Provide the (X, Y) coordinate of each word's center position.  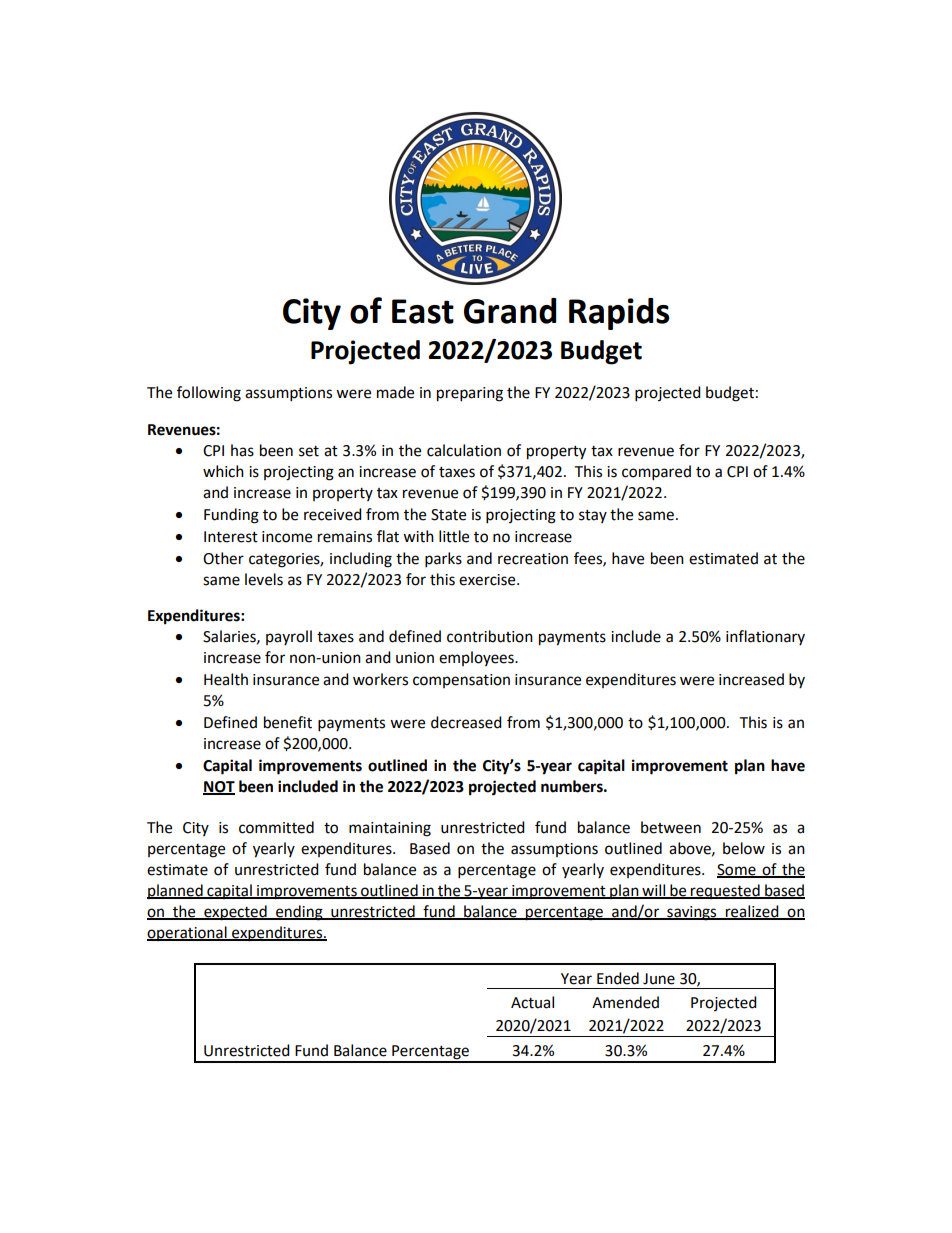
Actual (532, 1002)
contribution (490, 636)
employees (477, 658)
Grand (510, 311)
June (659, 979)
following (209, 394)
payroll (289, 637)
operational (188, 933)
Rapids (619, 314)
